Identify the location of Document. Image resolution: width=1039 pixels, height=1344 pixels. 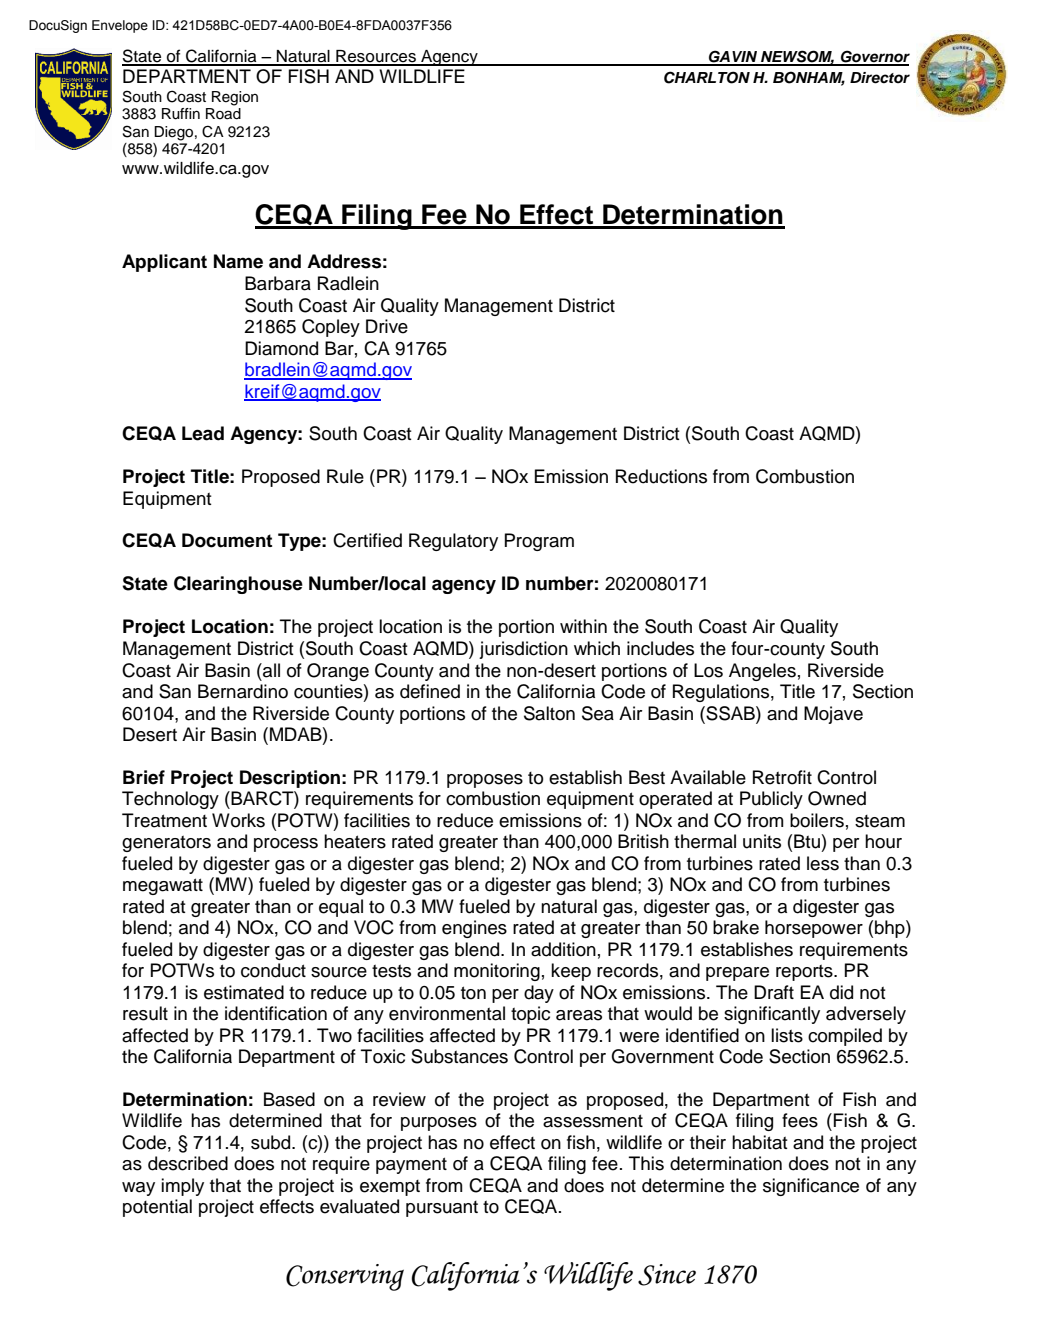
(227, 540).
